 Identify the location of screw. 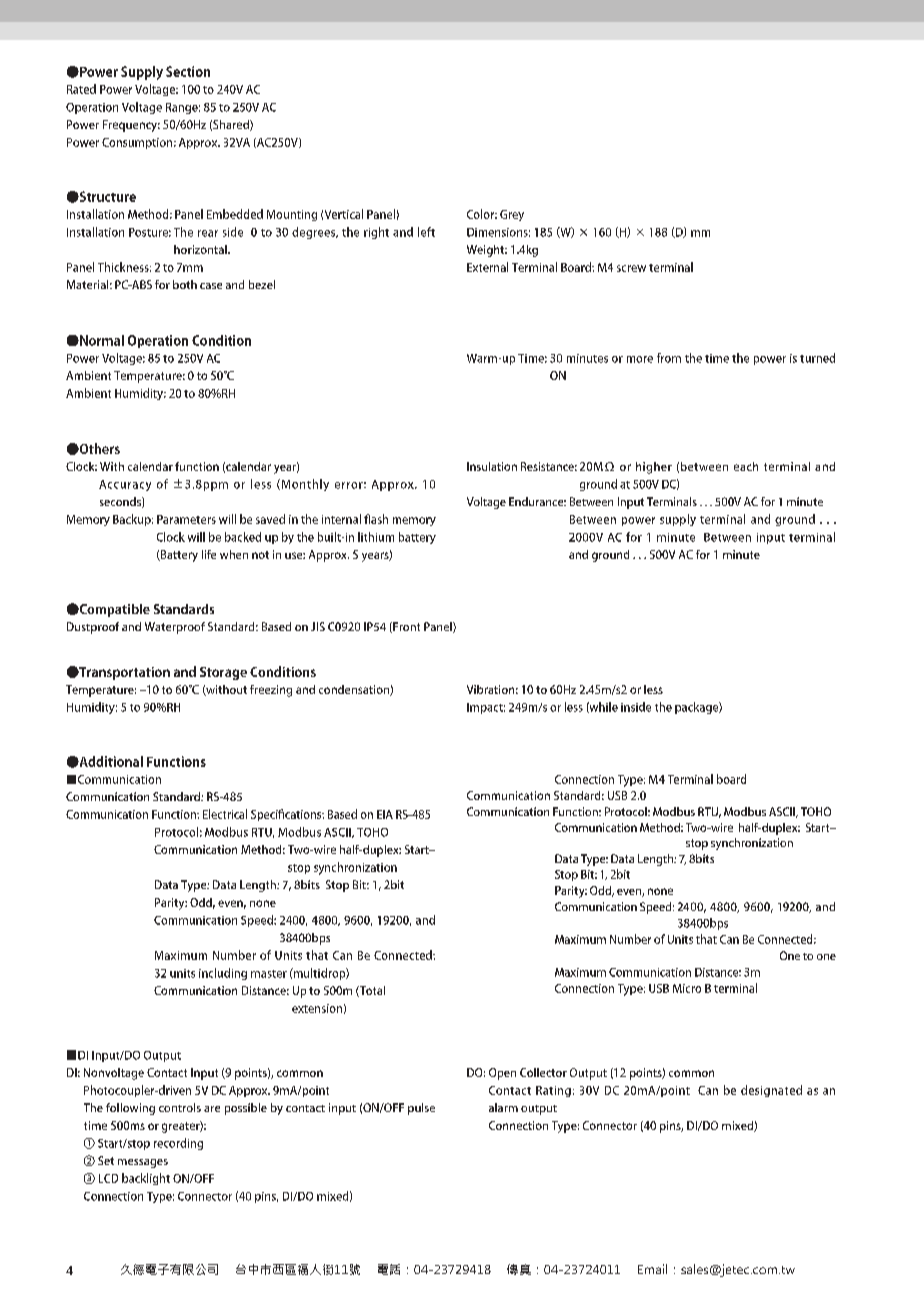
(631, 268).
